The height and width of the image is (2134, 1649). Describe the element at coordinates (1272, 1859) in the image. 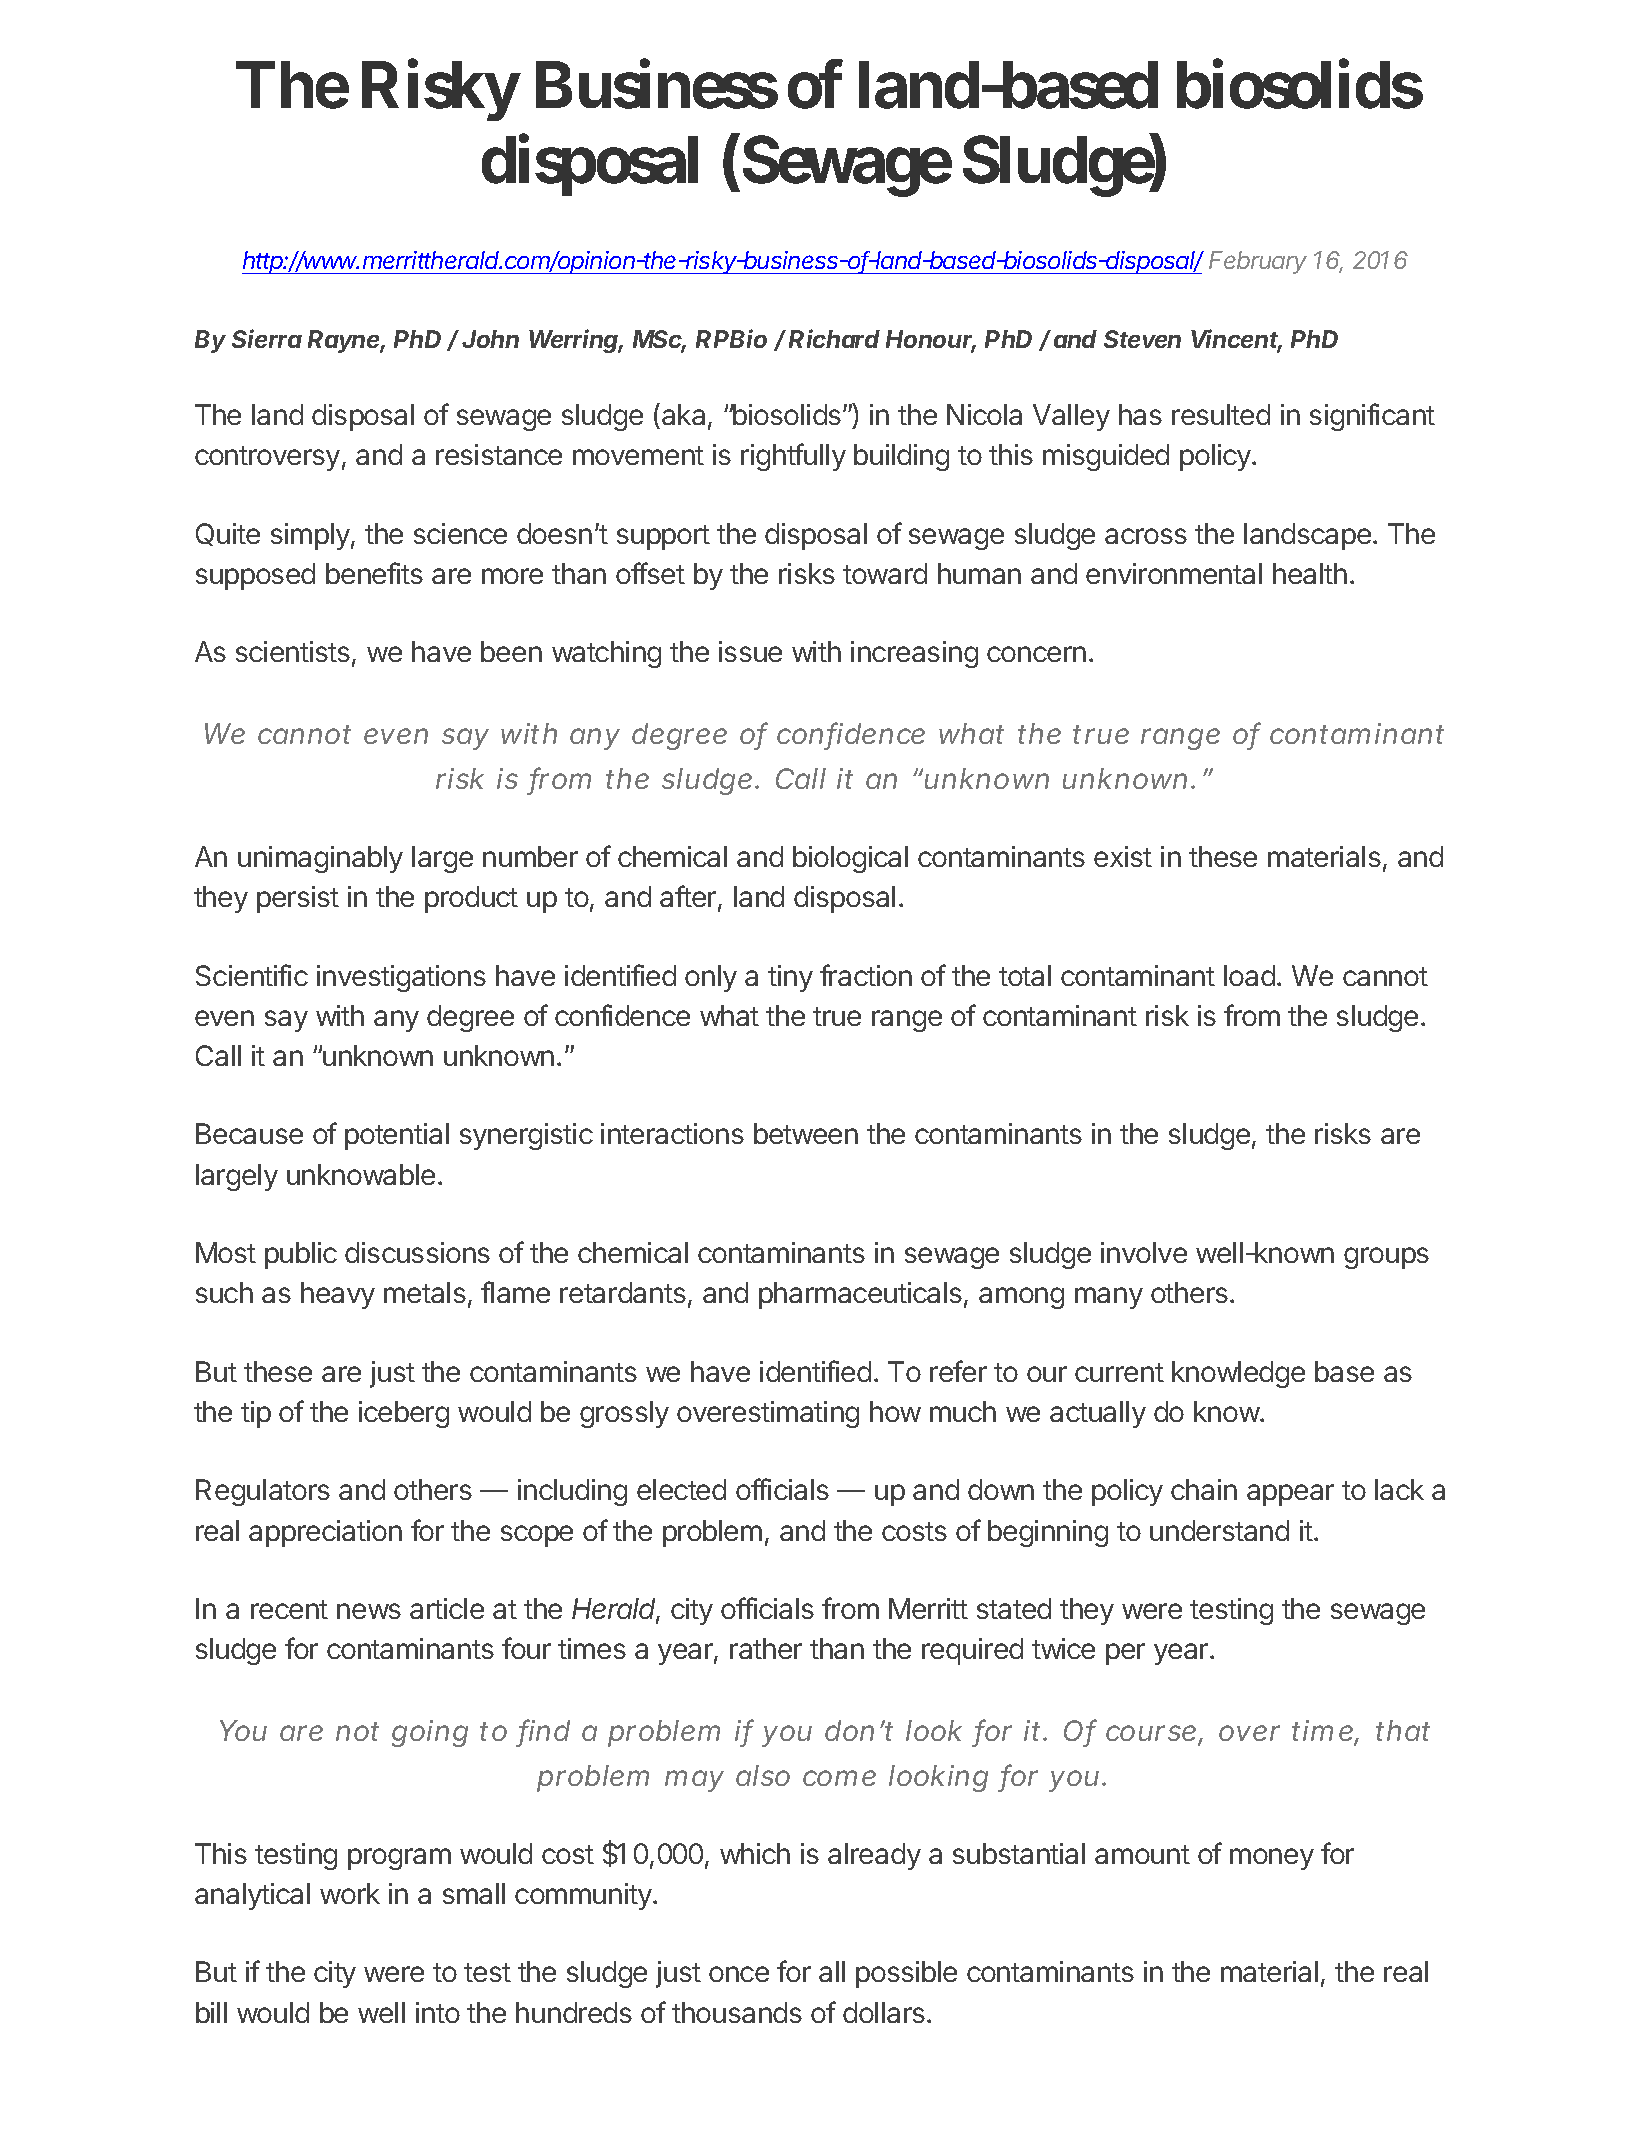

I see `money` at that location.
